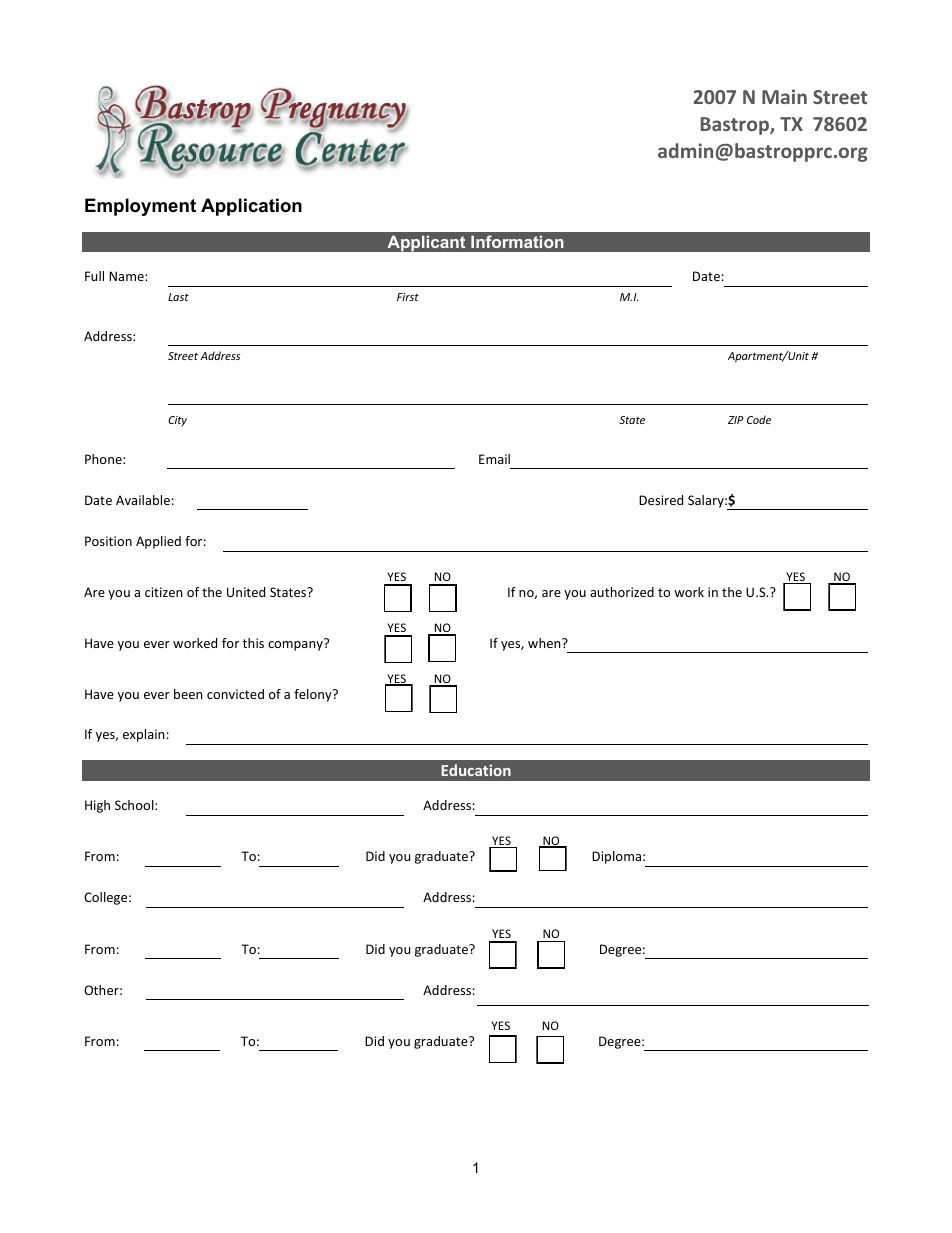 Image resolution: width=952 pixels, height=1233 pixels. I want to click on authorized, so click(622, 592).
